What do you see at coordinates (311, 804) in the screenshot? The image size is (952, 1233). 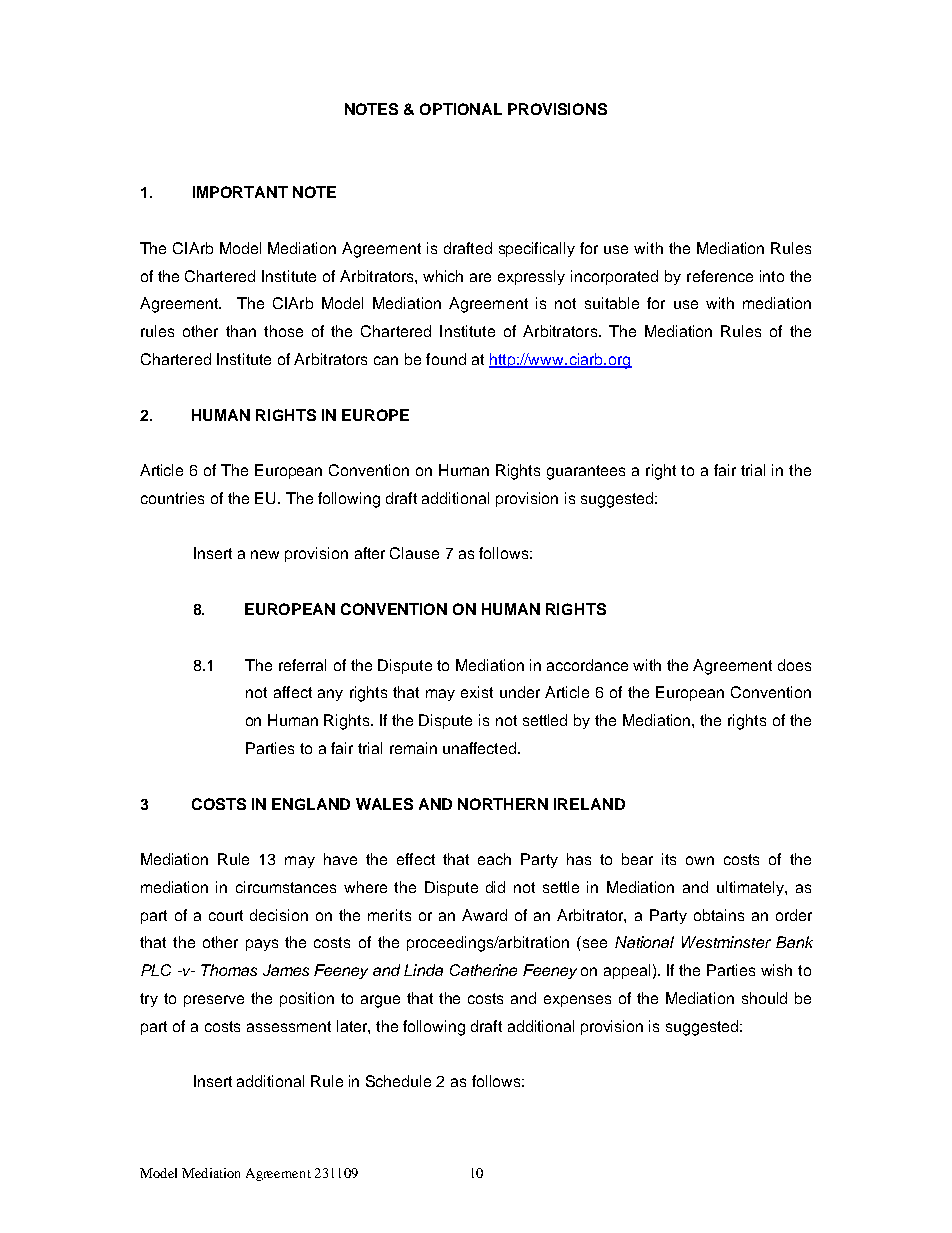 I see `ENGLAND` at bounding box center [311, 804].
